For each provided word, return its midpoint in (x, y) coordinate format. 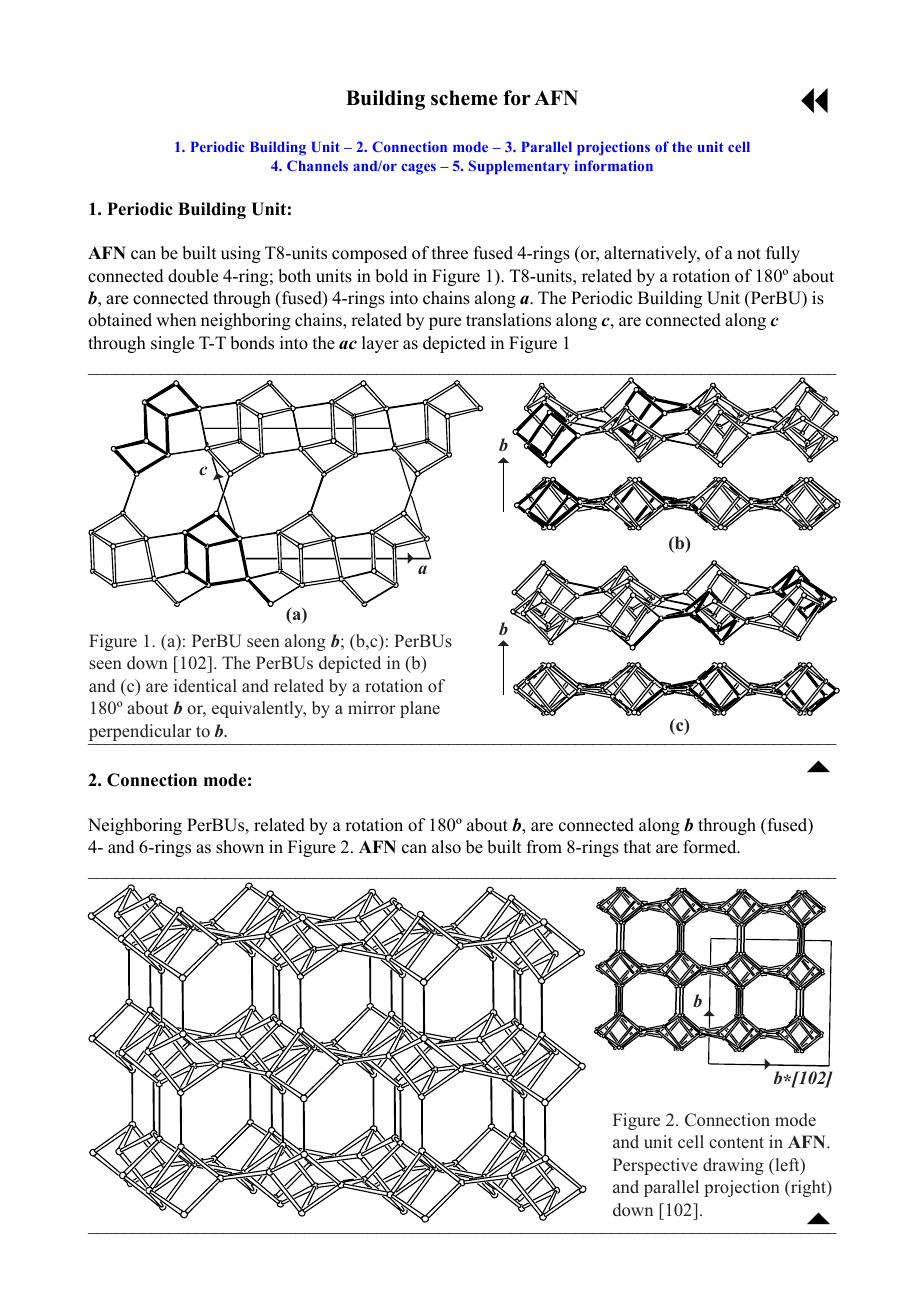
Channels (317, 165)
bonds (252, 343)
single (172, 344)
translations (508, 320)
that (637, 846)
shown (240, 847)
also (446, 847)
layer (380, 344)
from (544, 847)
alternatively (652, 254)
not (749, 254)
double (193, 276)
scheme (464, 98)
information (614, 165)
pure (445, 323)
